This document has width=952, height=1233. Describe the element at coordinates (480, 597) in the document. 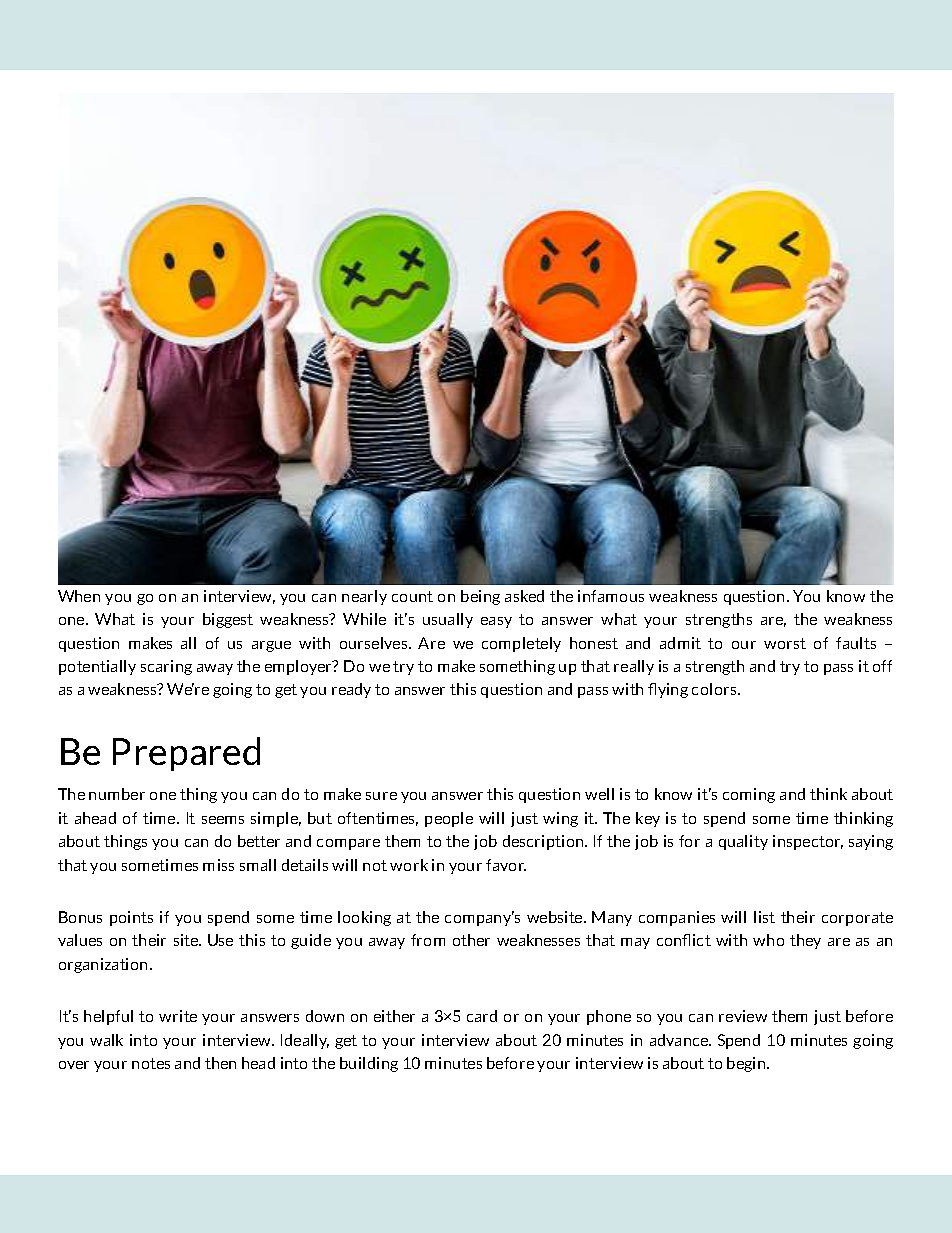

I see `being` at that location.
